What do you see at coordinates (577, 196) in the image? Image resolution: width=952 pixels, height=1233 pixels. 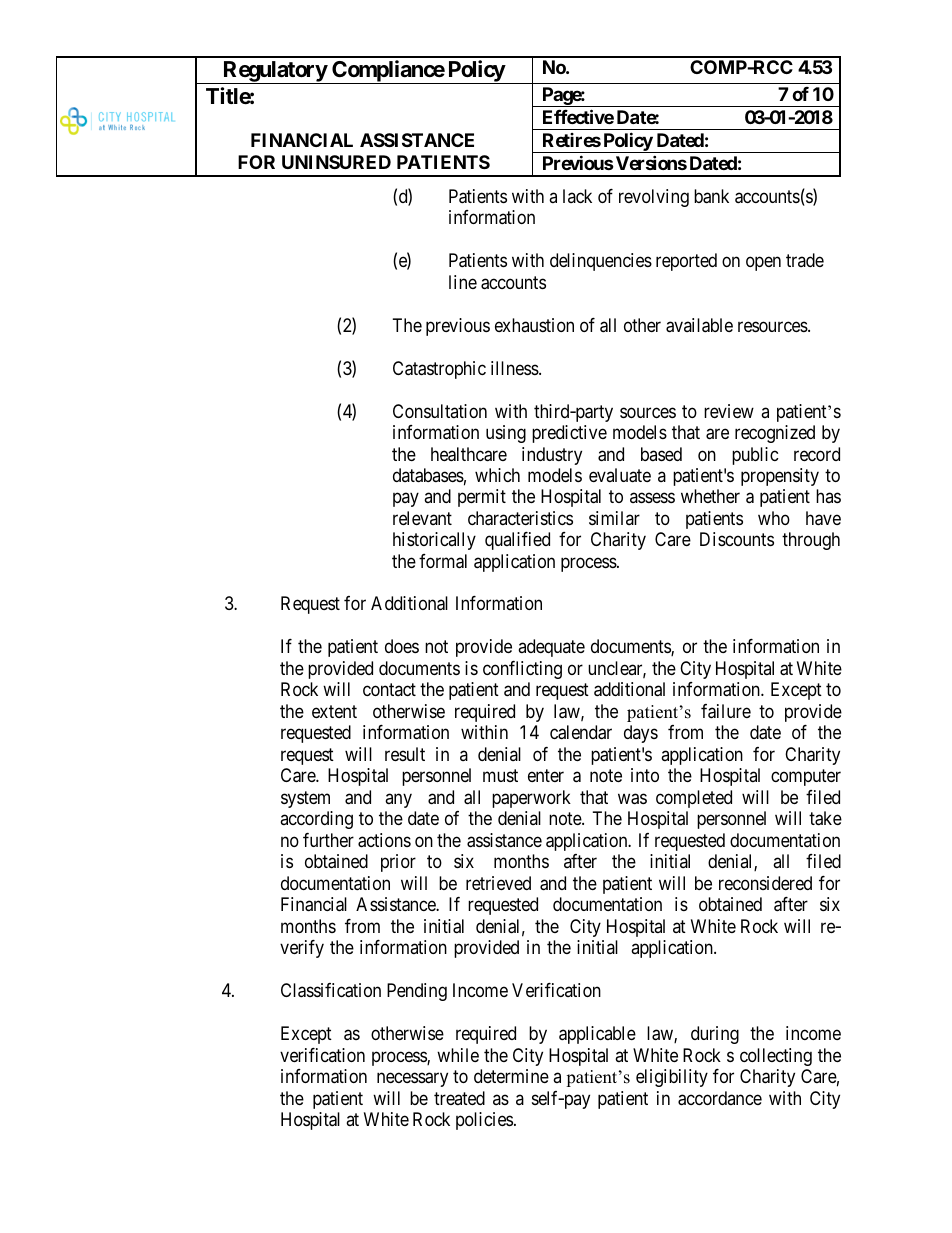 I see `lack` at bounding box center [577, 196].
